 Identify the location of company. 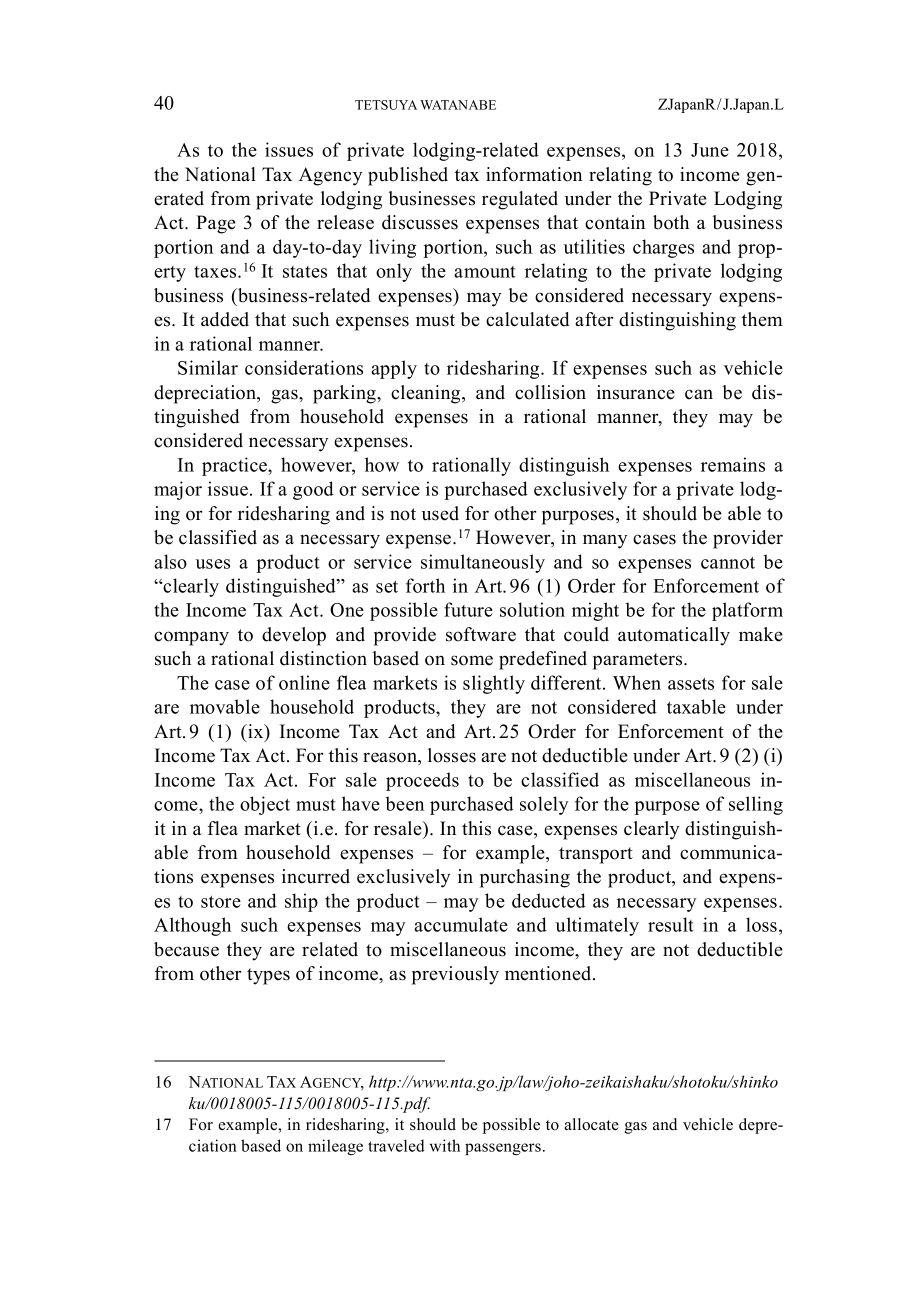
(191, 638).
